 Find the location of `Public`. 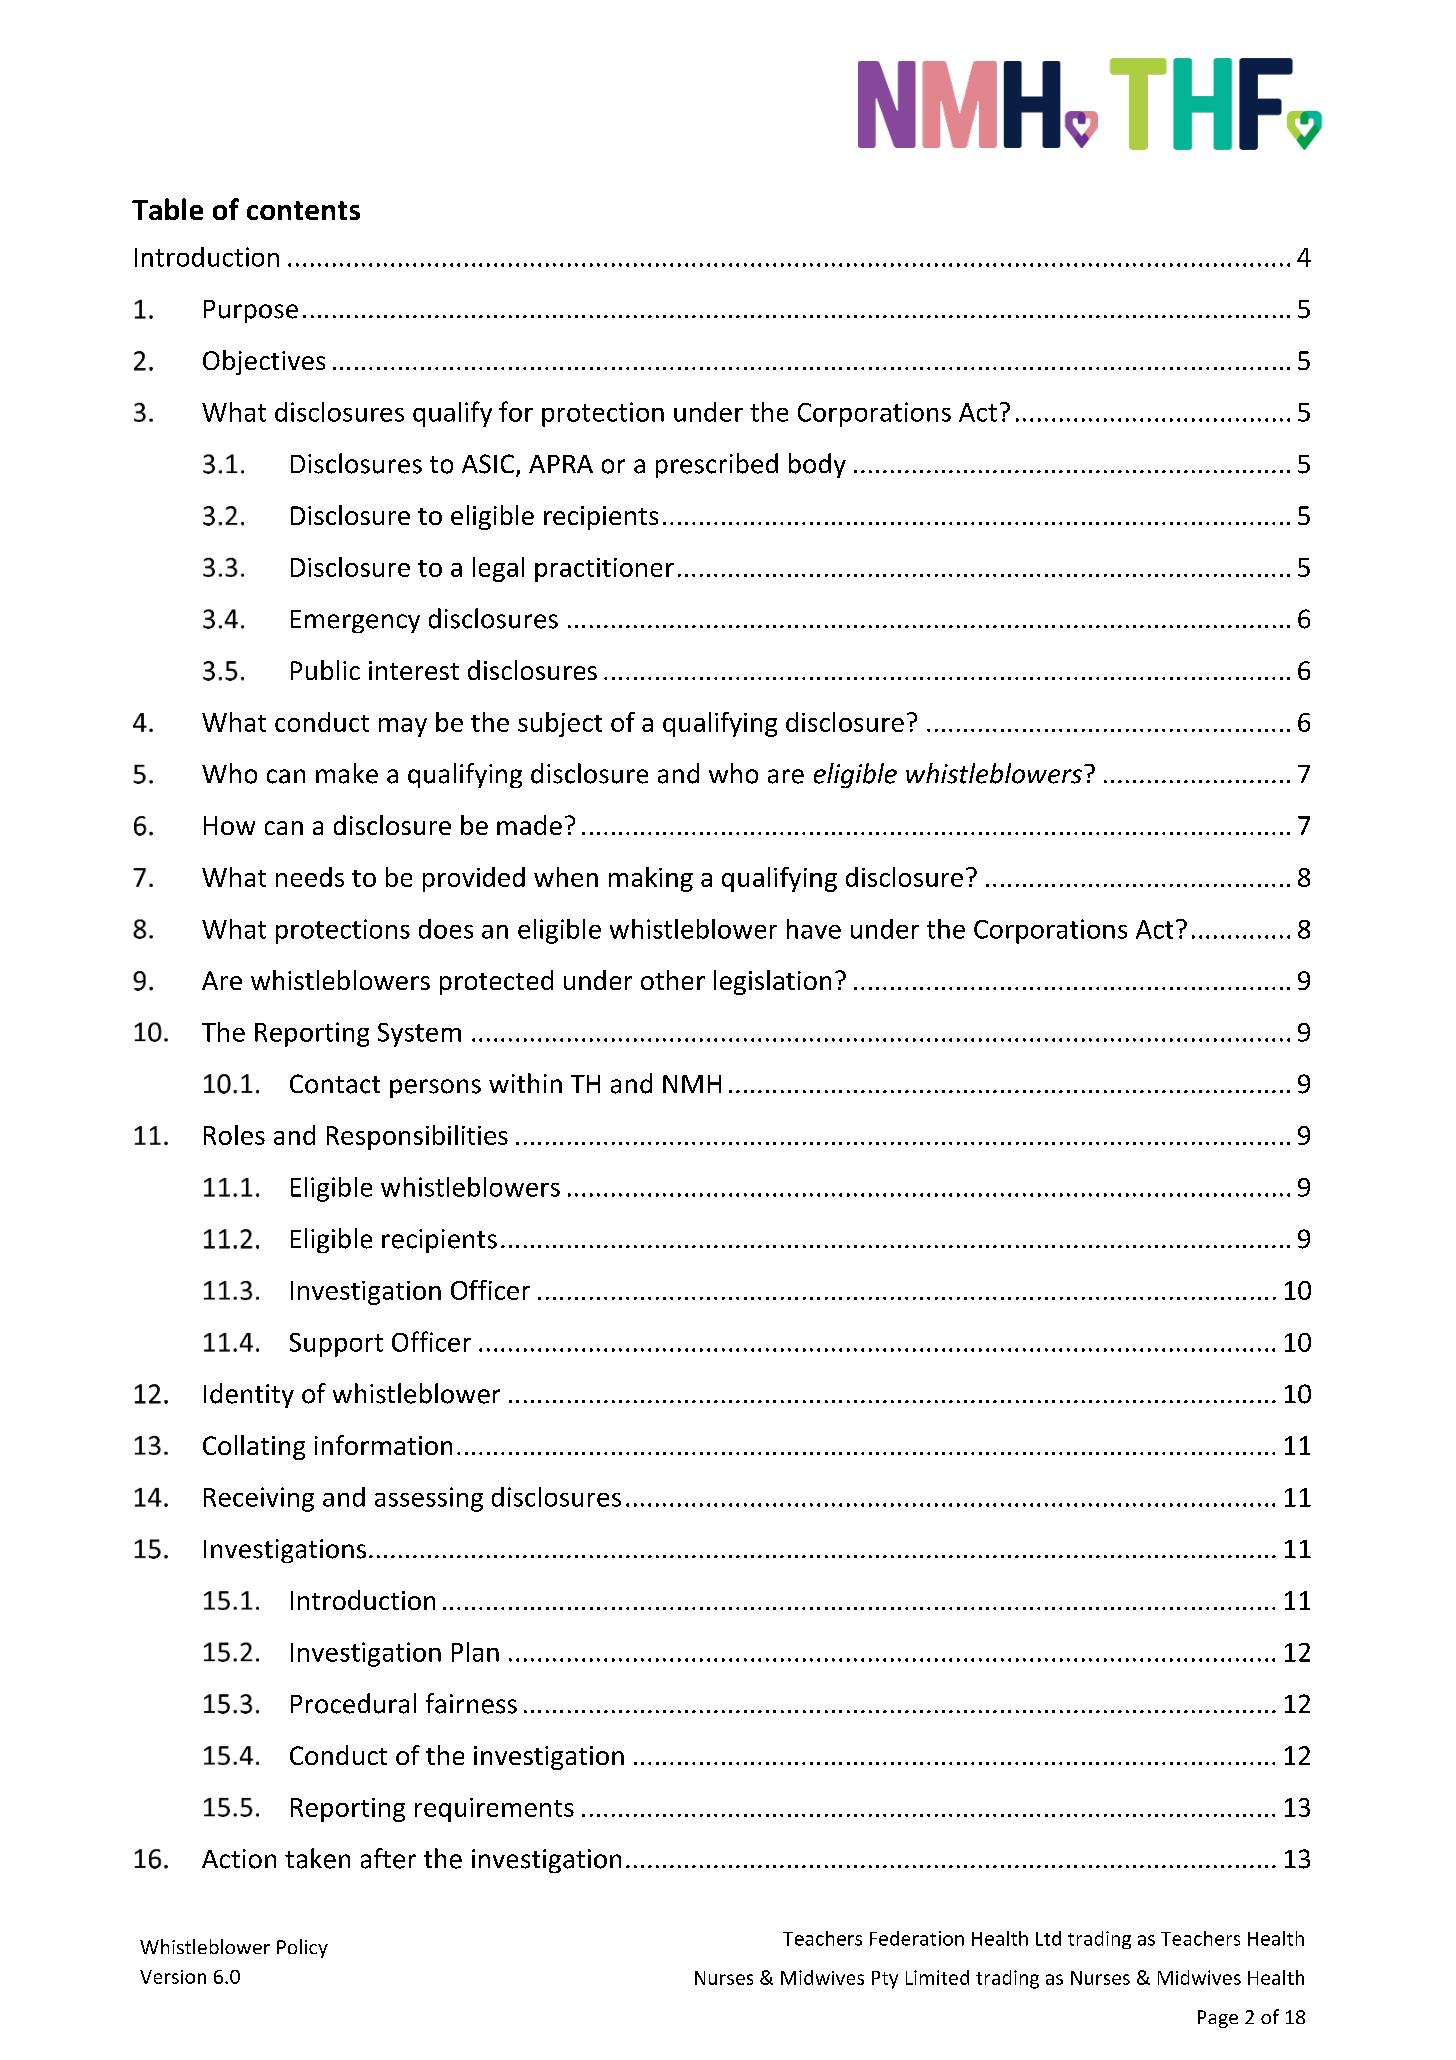

Public is located at coordinates (325, 670).
